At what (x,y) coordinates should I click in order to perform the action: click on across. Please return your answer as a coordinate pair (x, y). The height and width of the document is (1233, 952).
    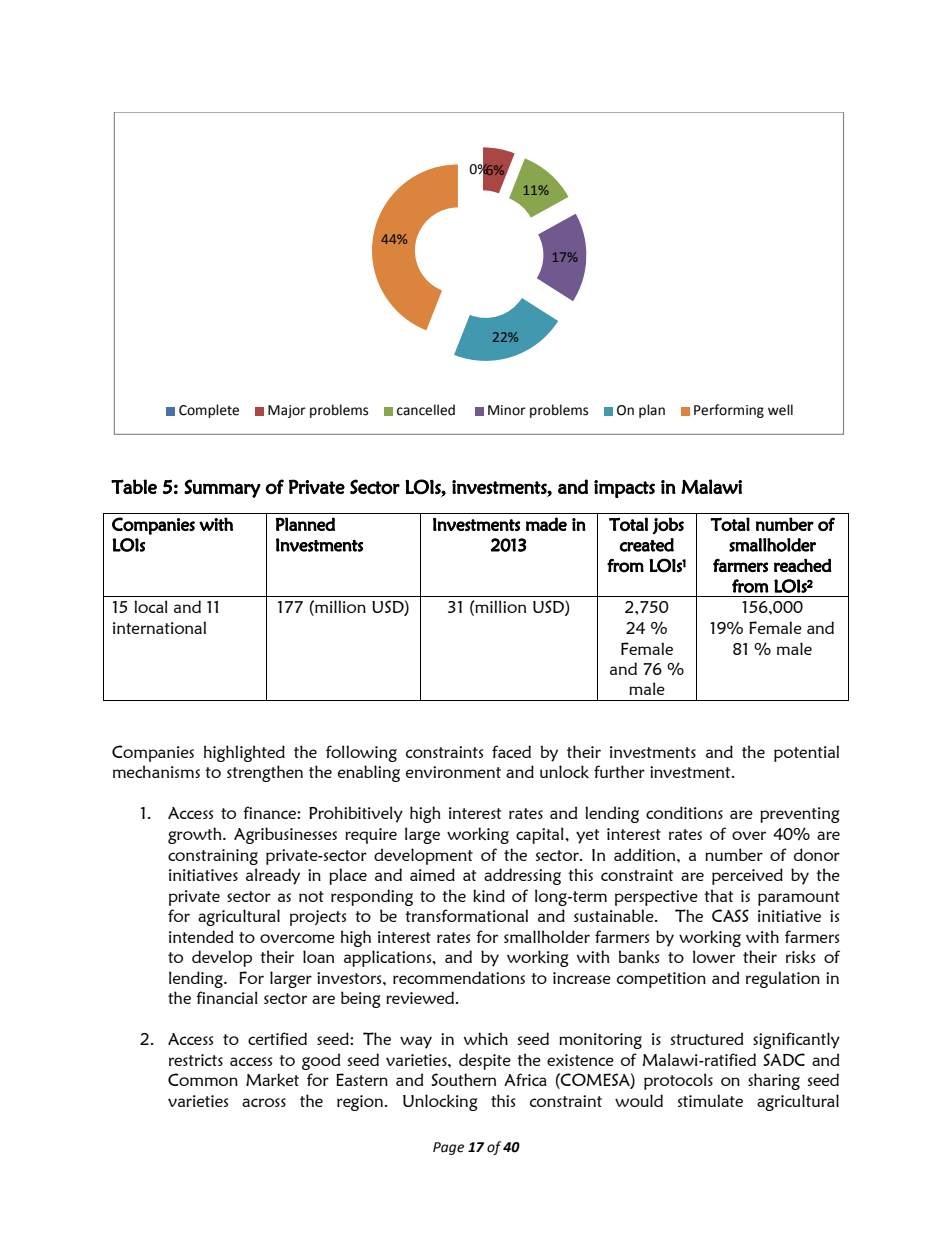
    Looking at the image, I should click on (264, 1102).
